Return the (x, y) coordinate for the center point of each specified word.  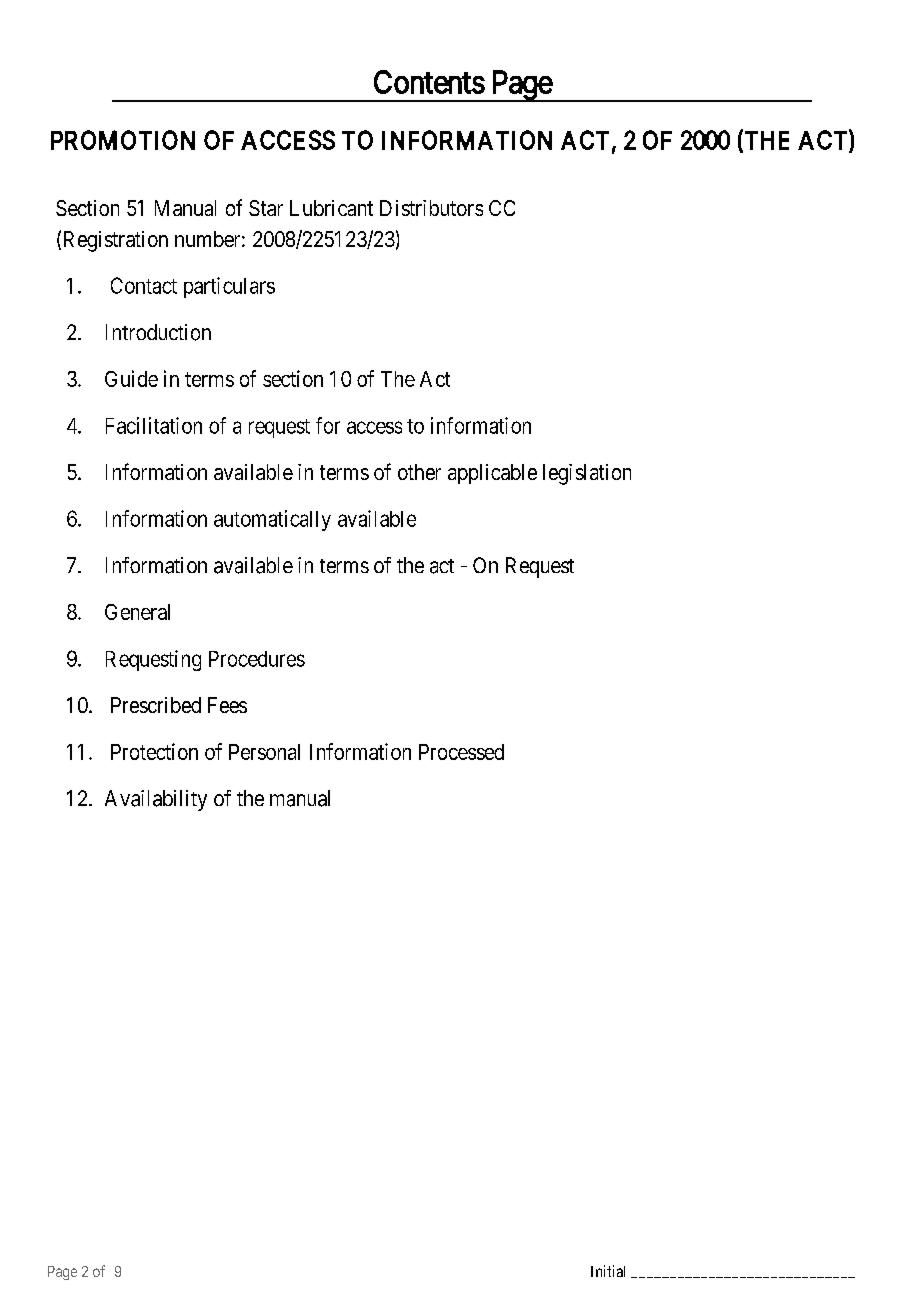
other (419, 472)
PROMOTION (123, 140)
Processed (461, 752)
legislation (587, 474)
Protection (154, 751)
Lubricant (331, 208)
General (137, 612)
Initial (608, 1271)
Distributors (431, 208)
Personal (264, 752)
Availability (156, 800)
